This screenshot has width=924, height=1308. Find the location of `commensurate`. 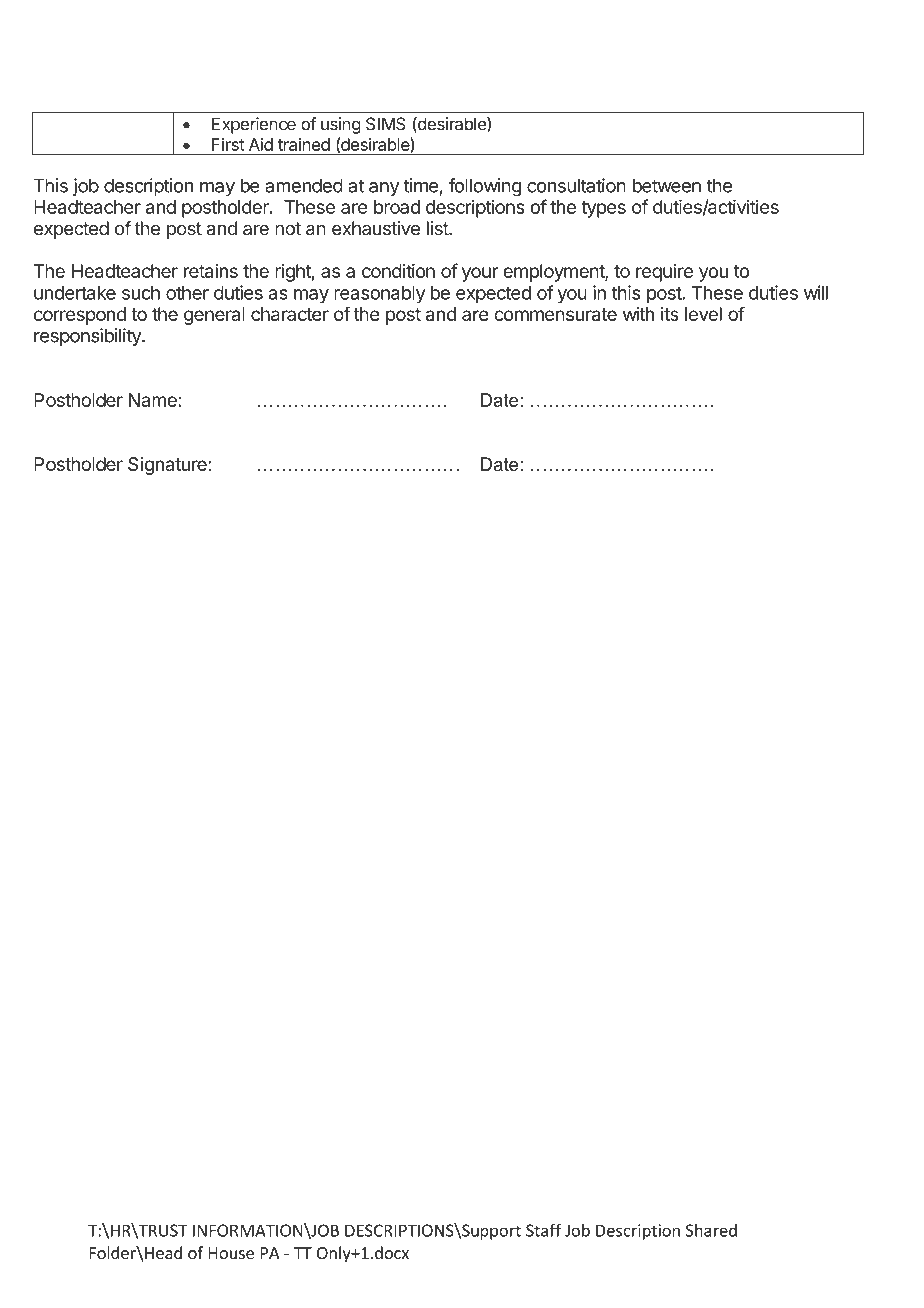

commensurate is located at coordinates (555, 314).
